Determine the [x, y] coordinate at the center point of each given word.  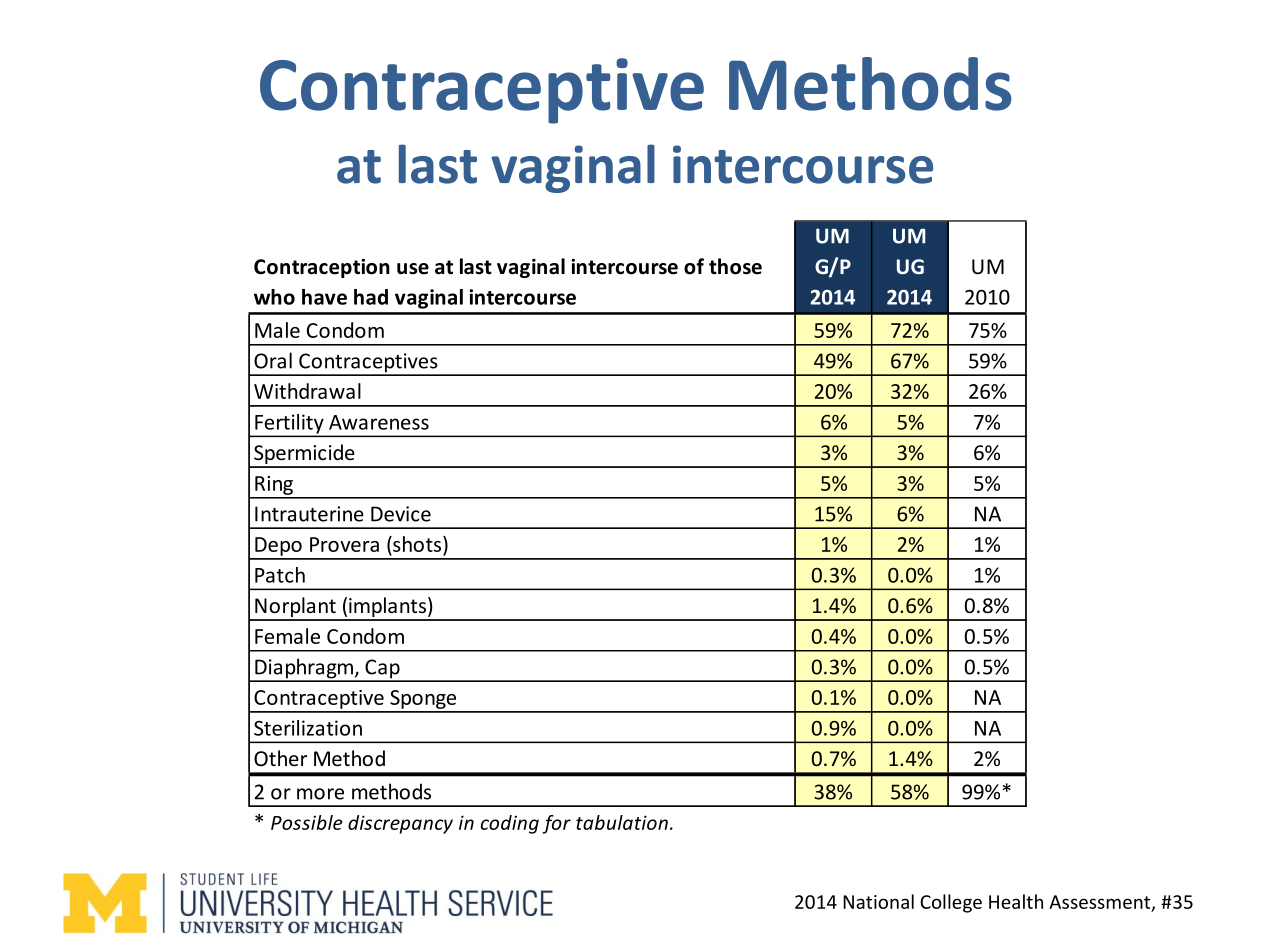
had [371, 297]
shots [417, 544]
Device [401, 514]
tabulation [622, 822]
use [413, 269]
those [735, 266]
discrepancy [400, 824]
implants [387, 608]
